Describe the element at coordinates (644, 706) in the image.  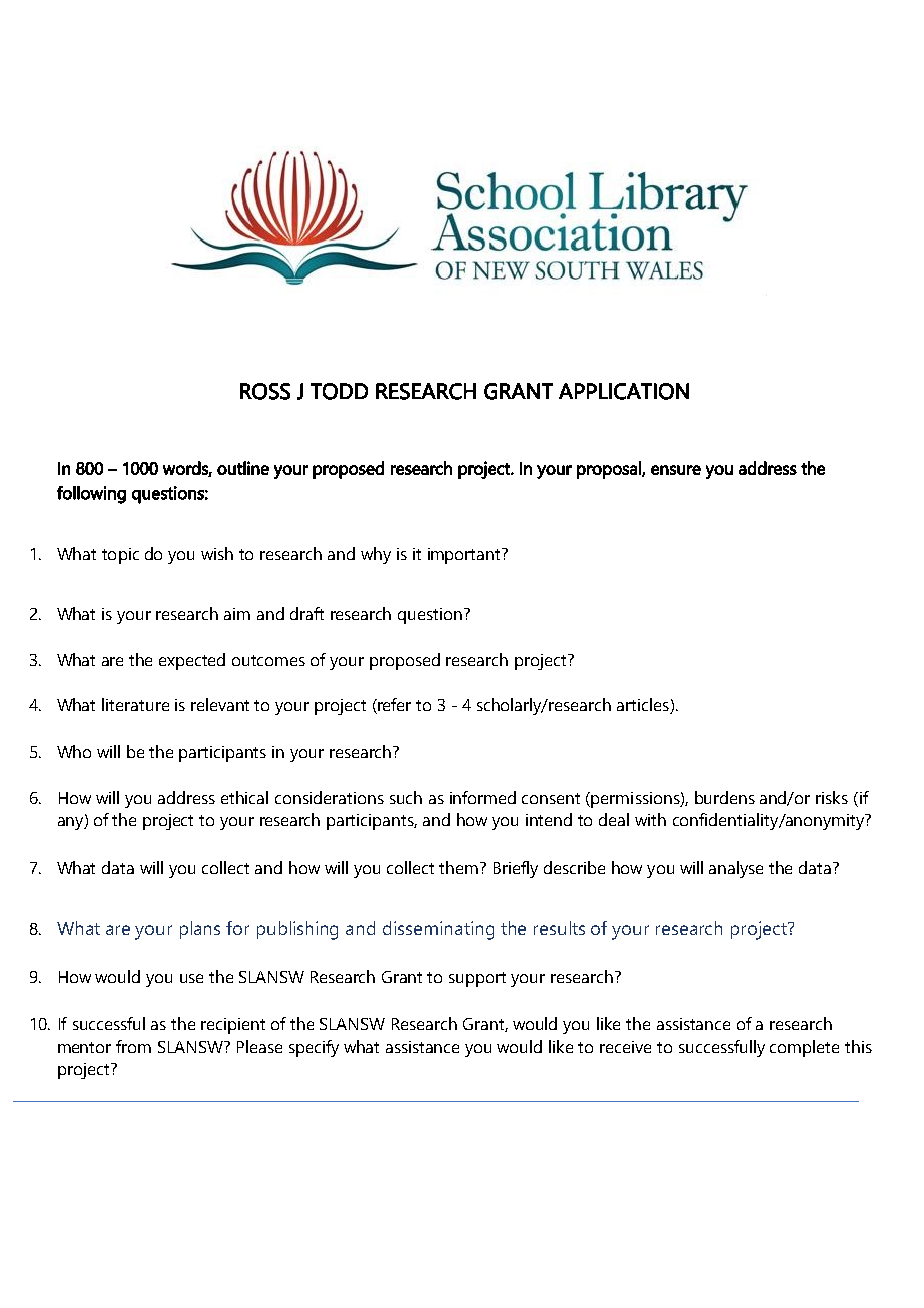
I see `articles` at that location.
